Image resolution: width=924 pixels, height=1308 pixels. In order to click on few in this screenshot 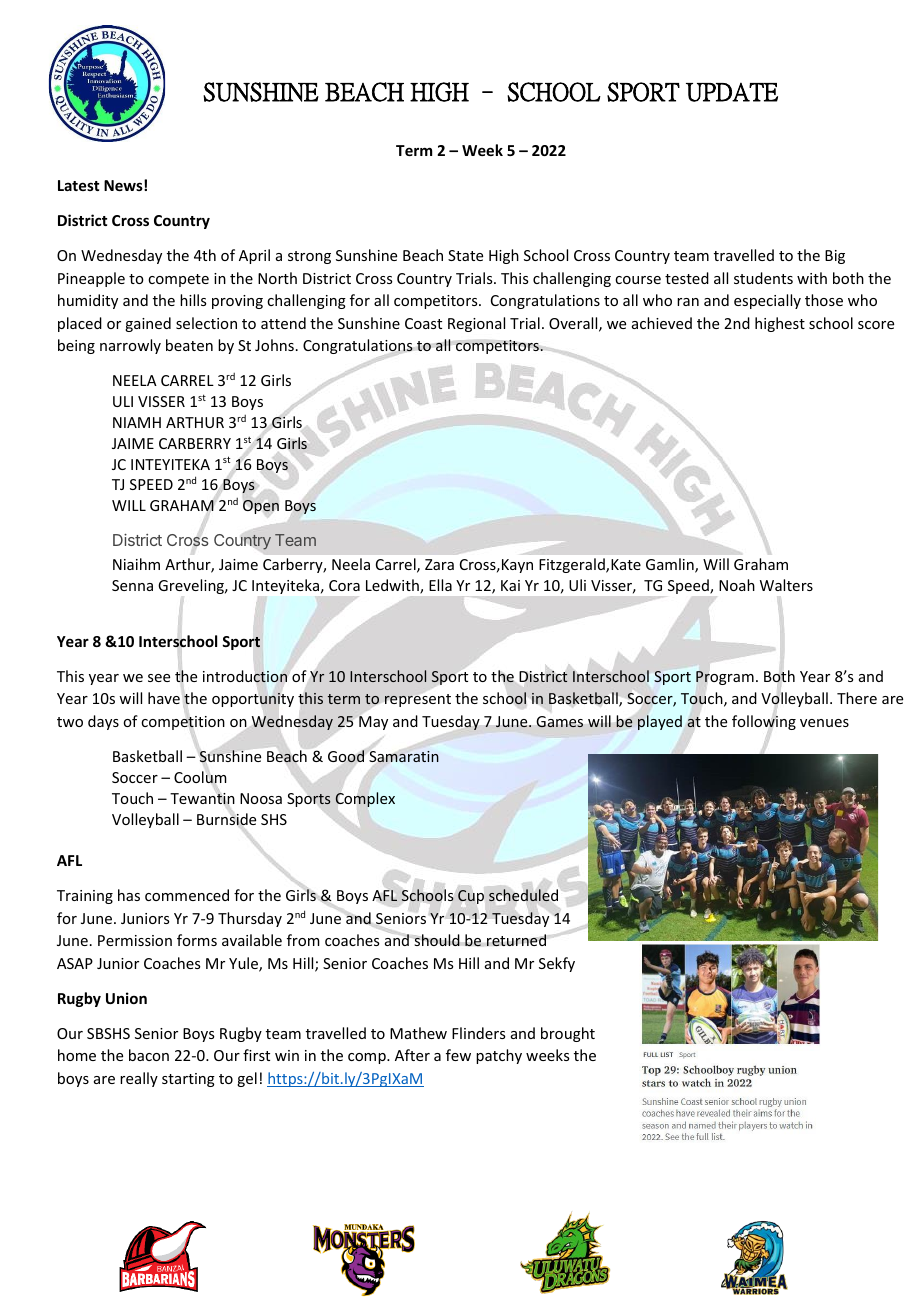, I will do `click(458, 1055)`.
